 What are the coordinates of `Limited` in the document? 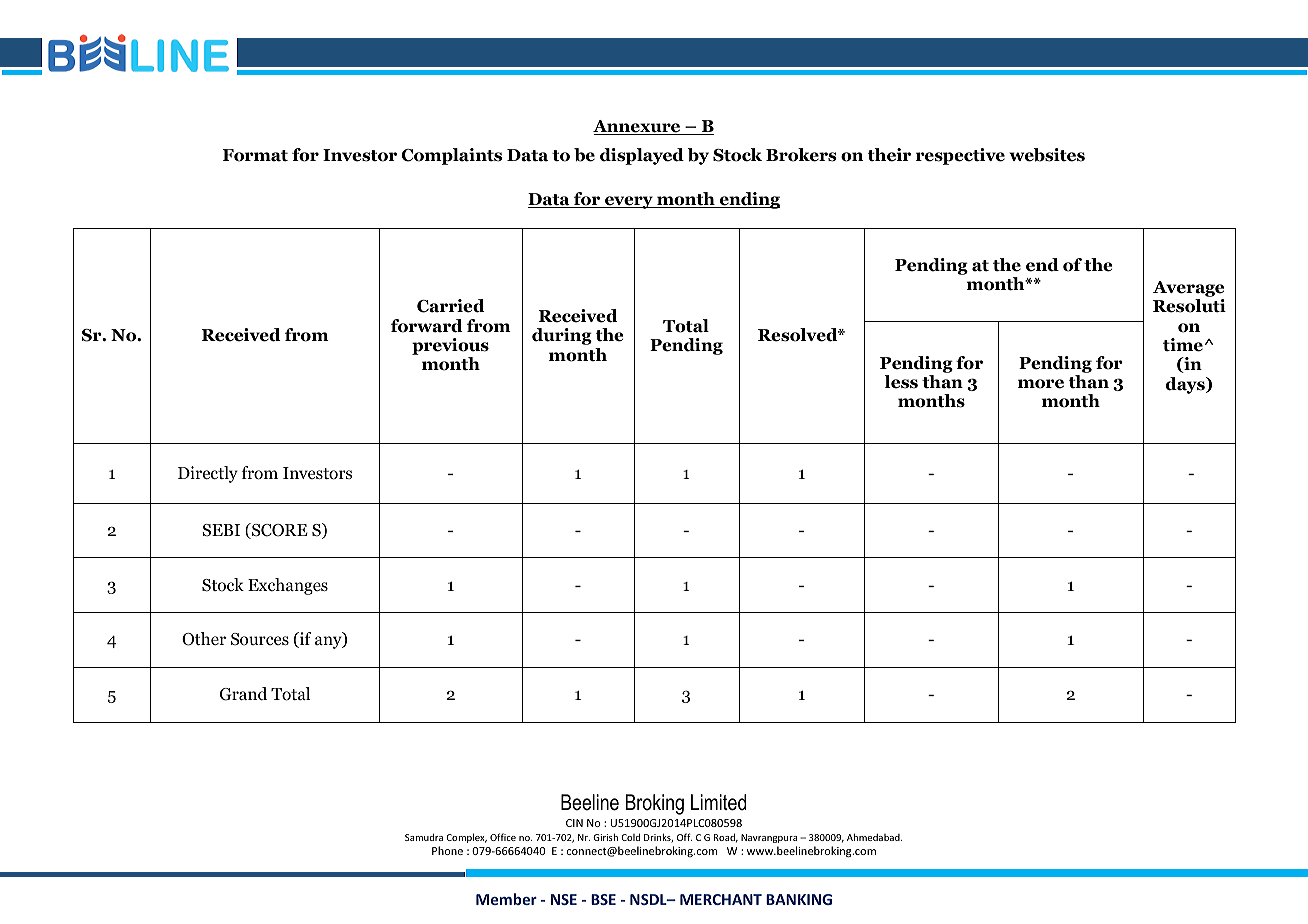 It's located at (718, 802).
